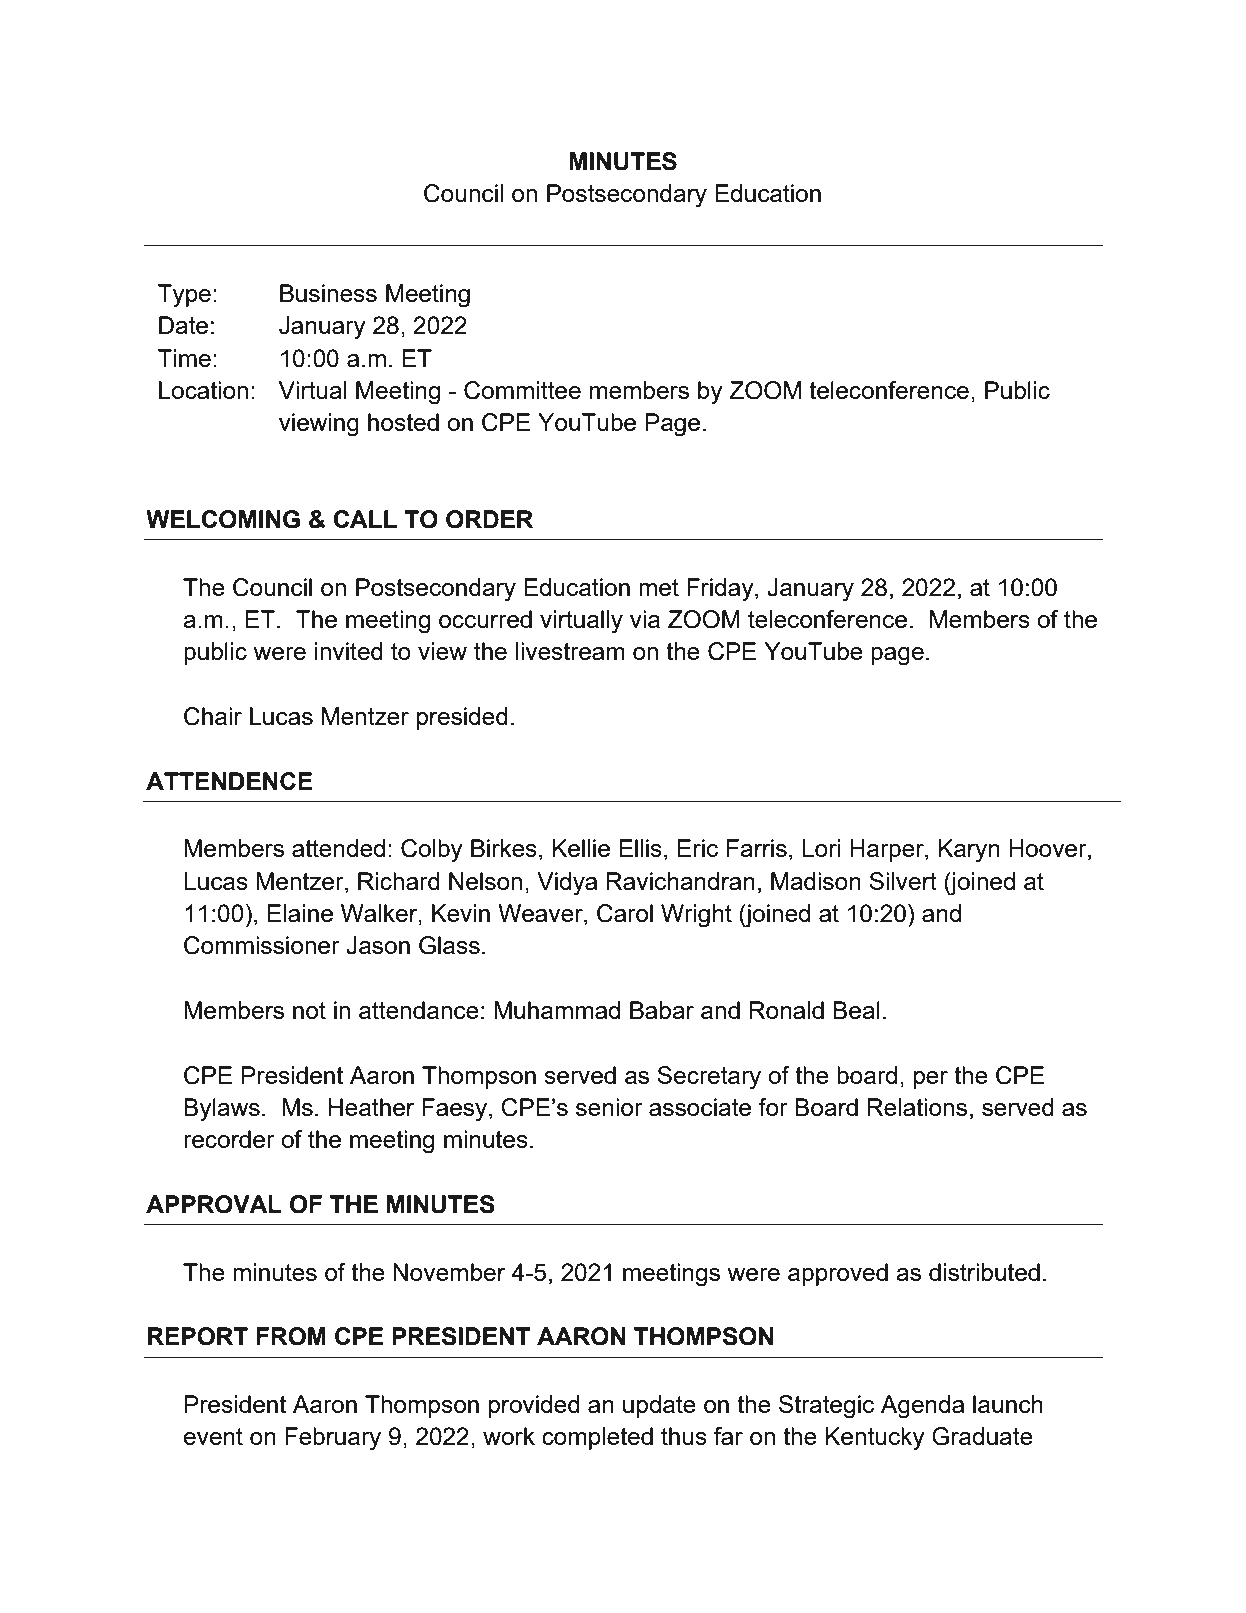 The image size is (1246, 1613). Describe the element at coordinates (557, 1010) in the document. I see `Muhammad` at that location.
